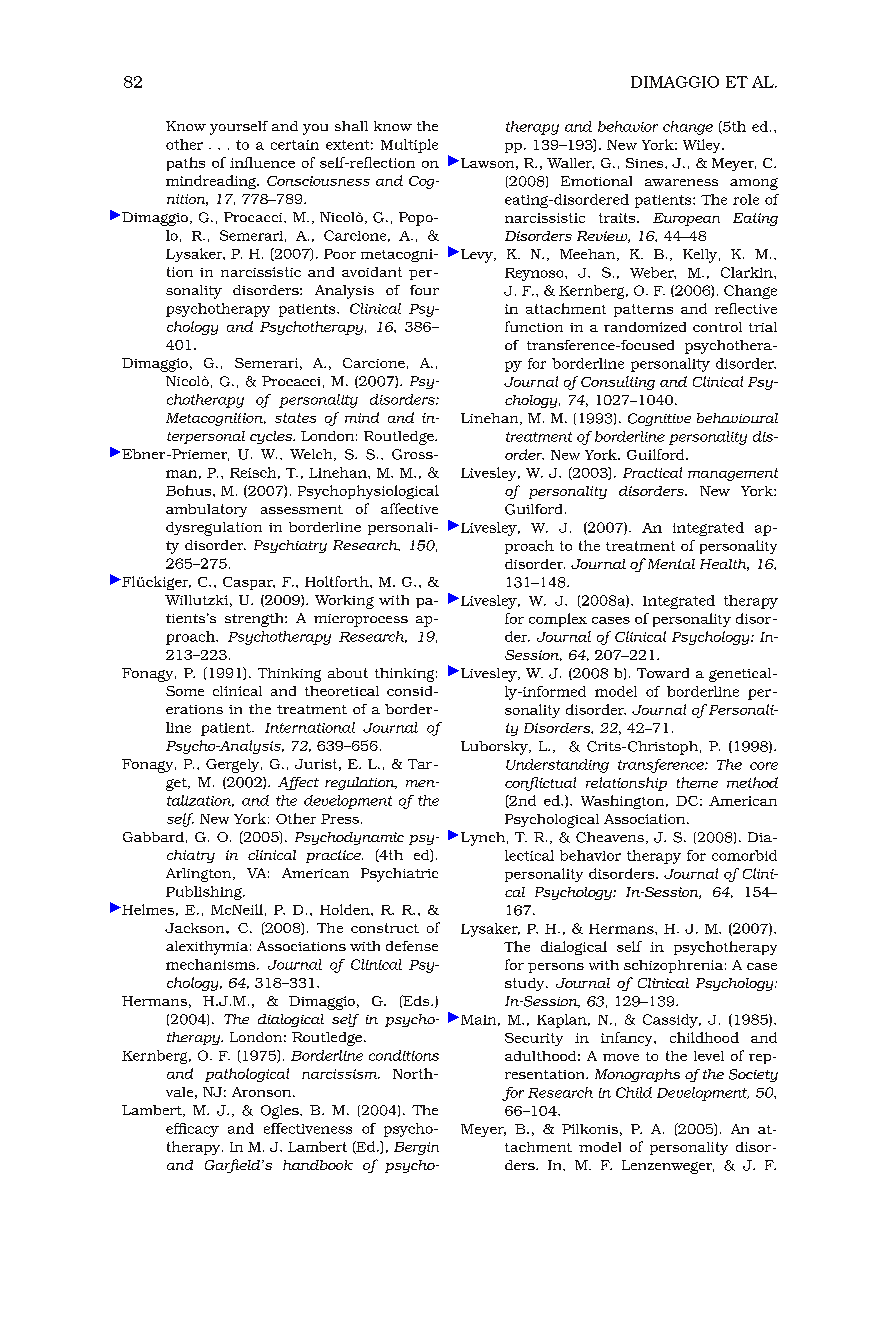 The width and height of the page is (896, 1323). Describe the element at coordinates (262, 162) in the page. I see `influence` at that location.
